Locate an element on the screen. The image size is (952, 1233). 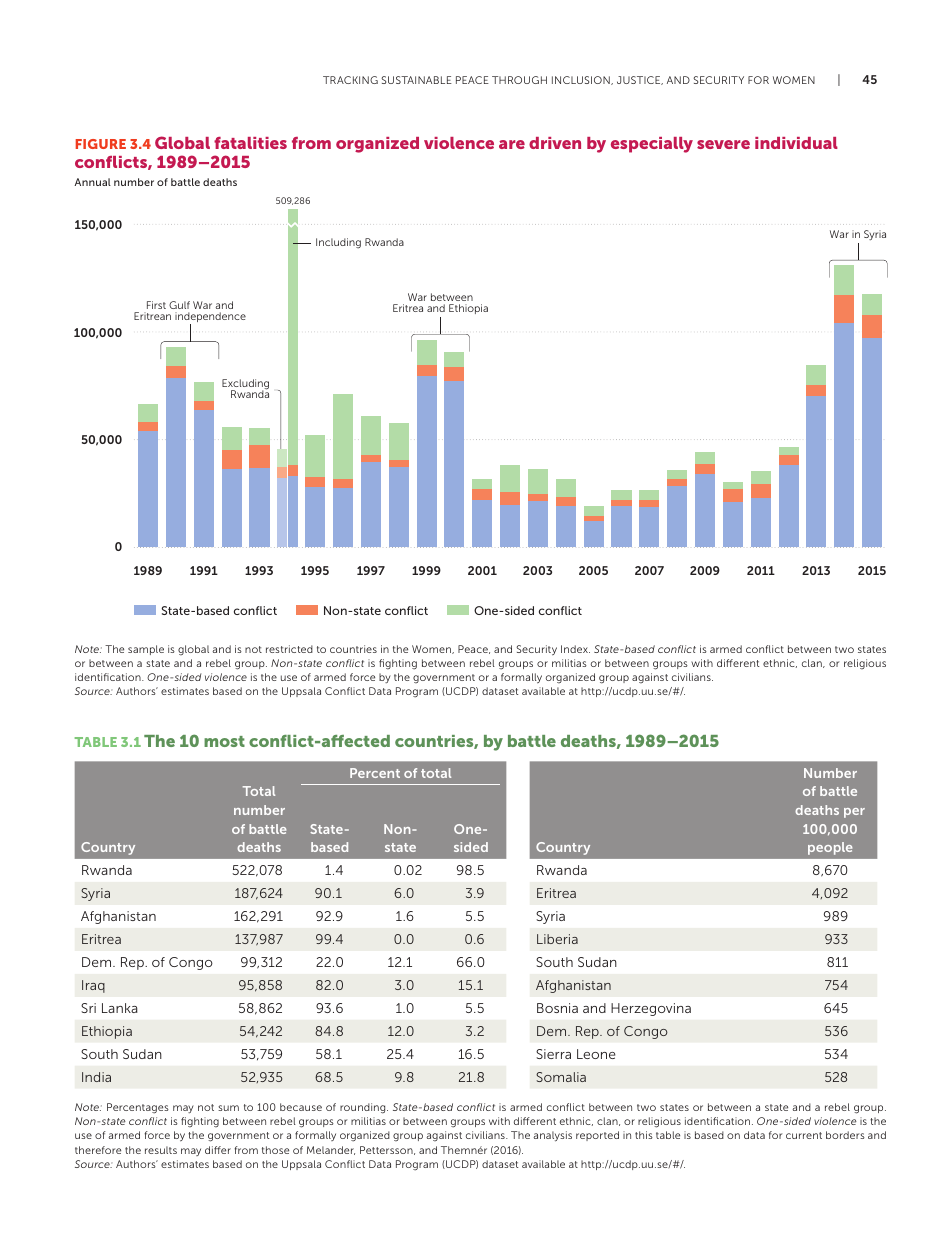
Liberia is located at coordinates (557, 939).
